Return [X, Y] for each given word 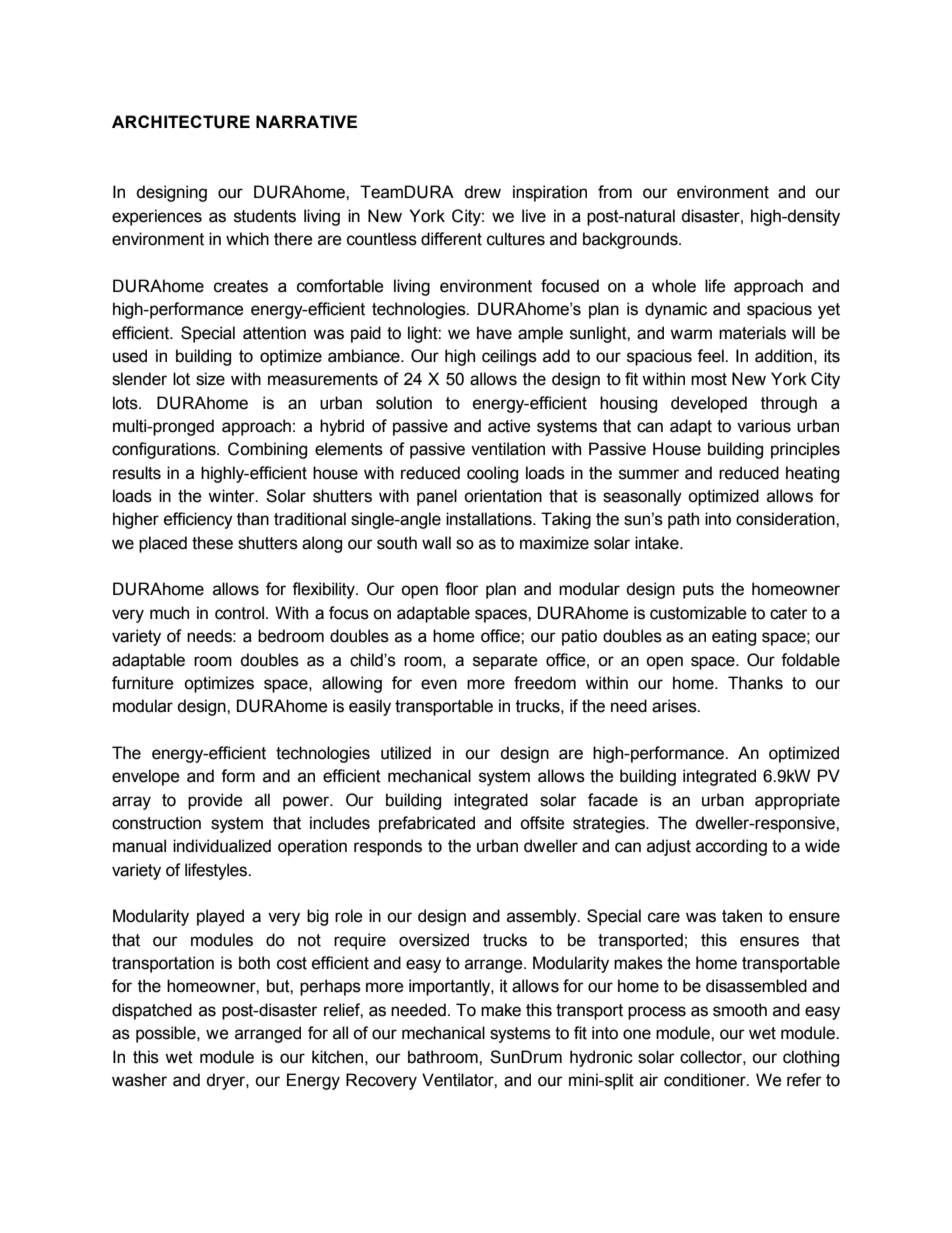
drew [482, 192]
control [239, 613]
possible [167, 1034]
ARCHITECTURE [181, 122]
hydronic [601, 1058]
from [615, 192]
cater [789, 613]
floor [462, 589]
